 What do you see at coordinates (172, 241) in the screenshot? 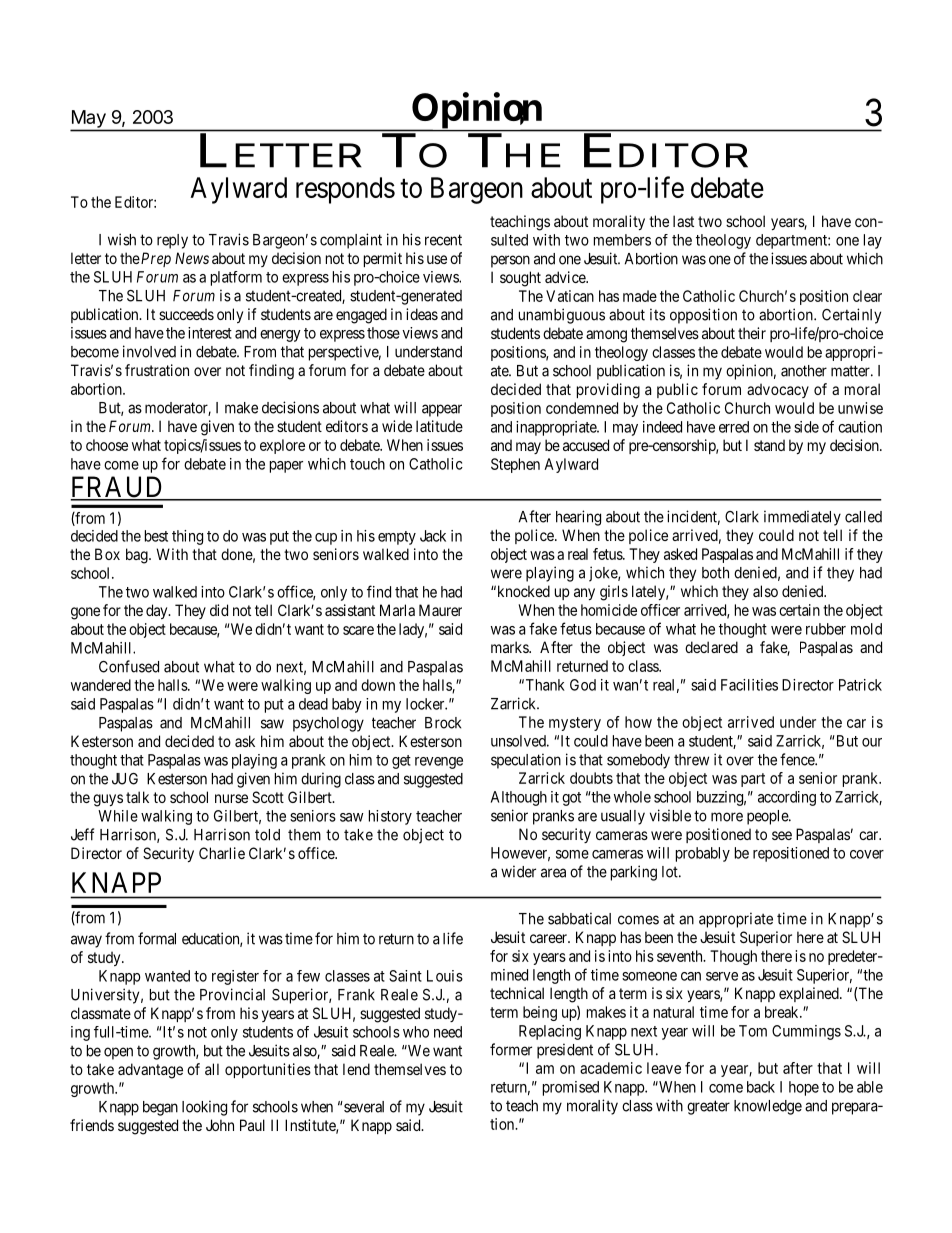
I see `reply` at bounding box center [172, 241].
